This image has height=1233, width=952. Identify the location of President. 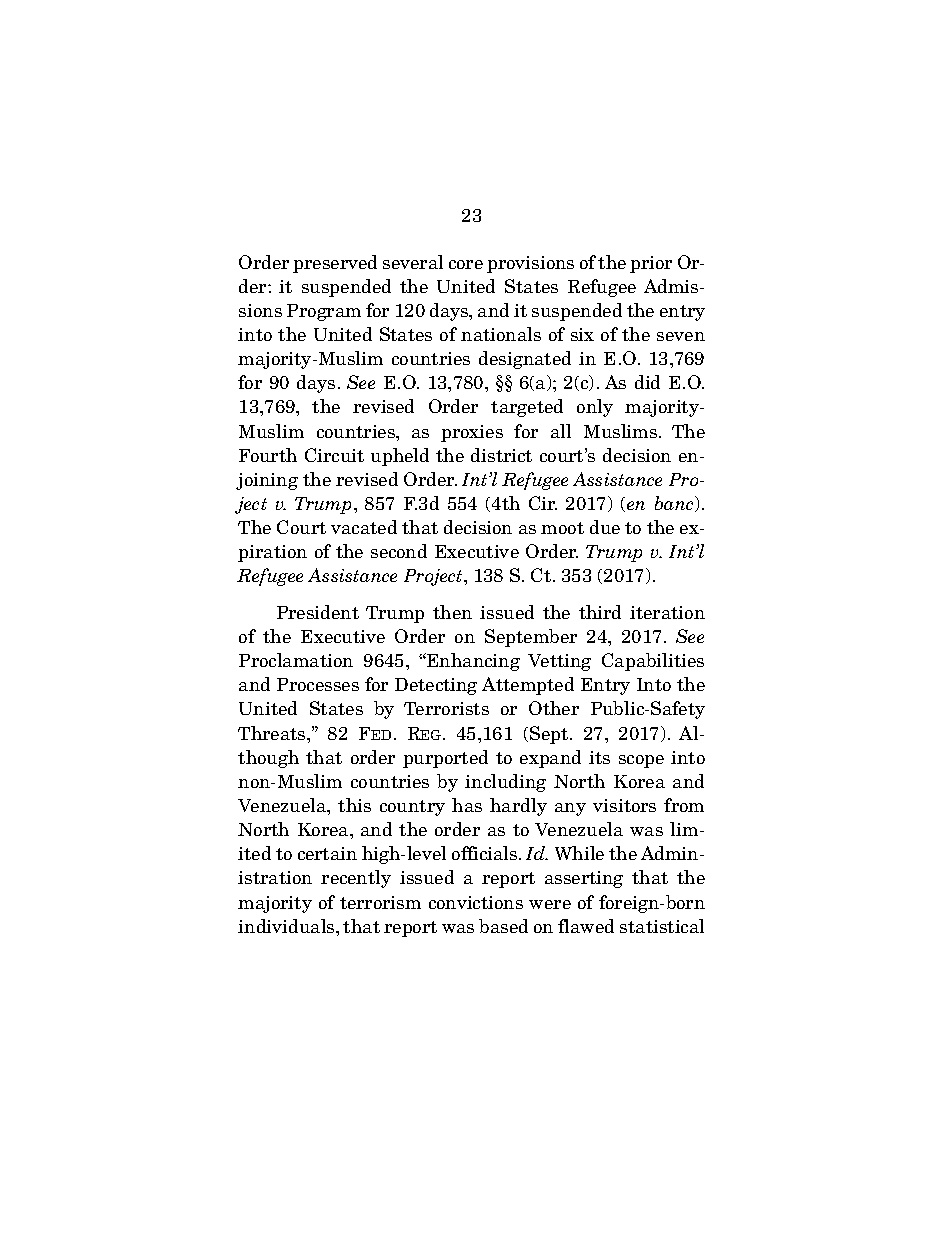
(318, 612).
